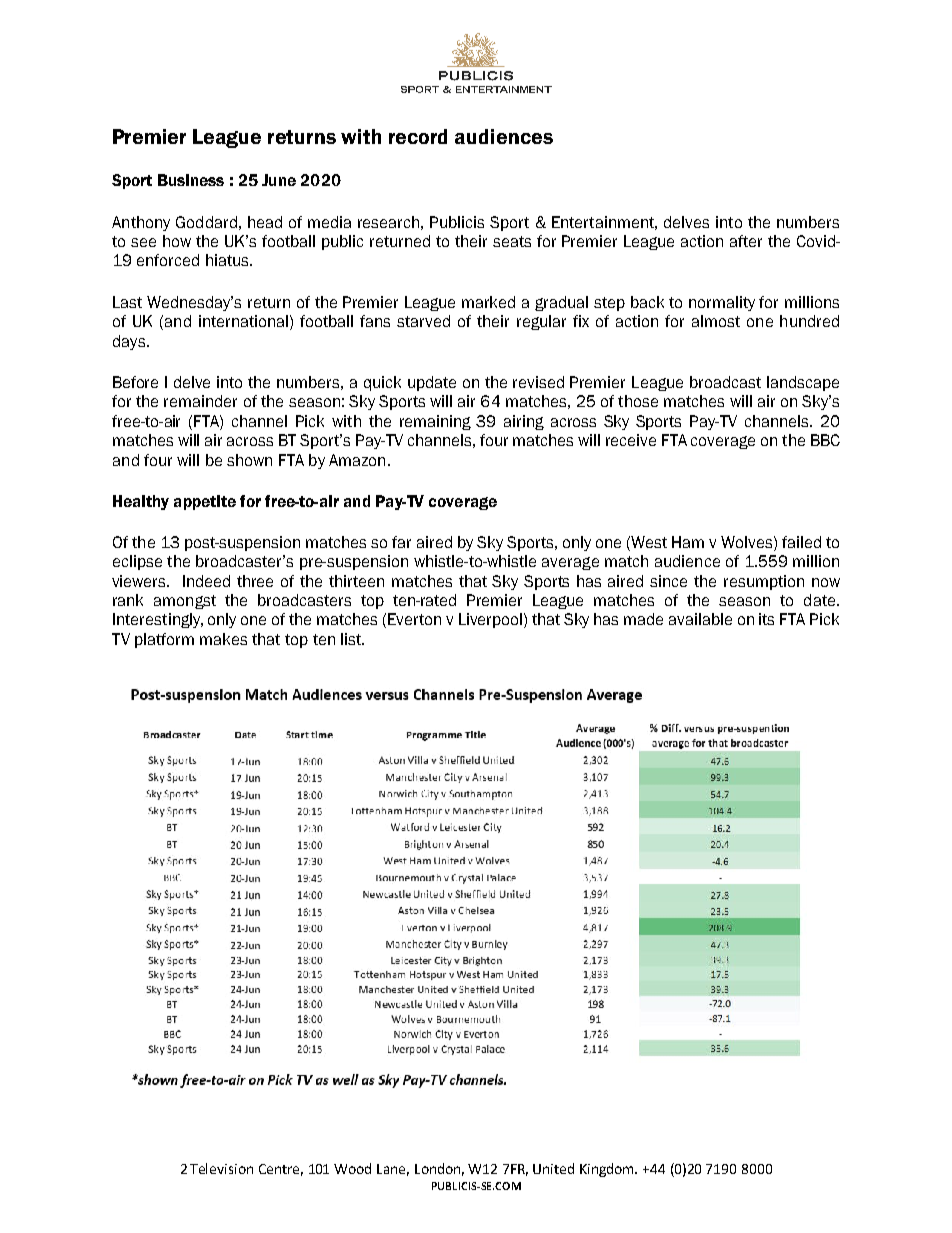 This screenshot has width=952, height=1233. Describe the element at coordinates (746, 241) in the screenshot. I see `after` at that location.
